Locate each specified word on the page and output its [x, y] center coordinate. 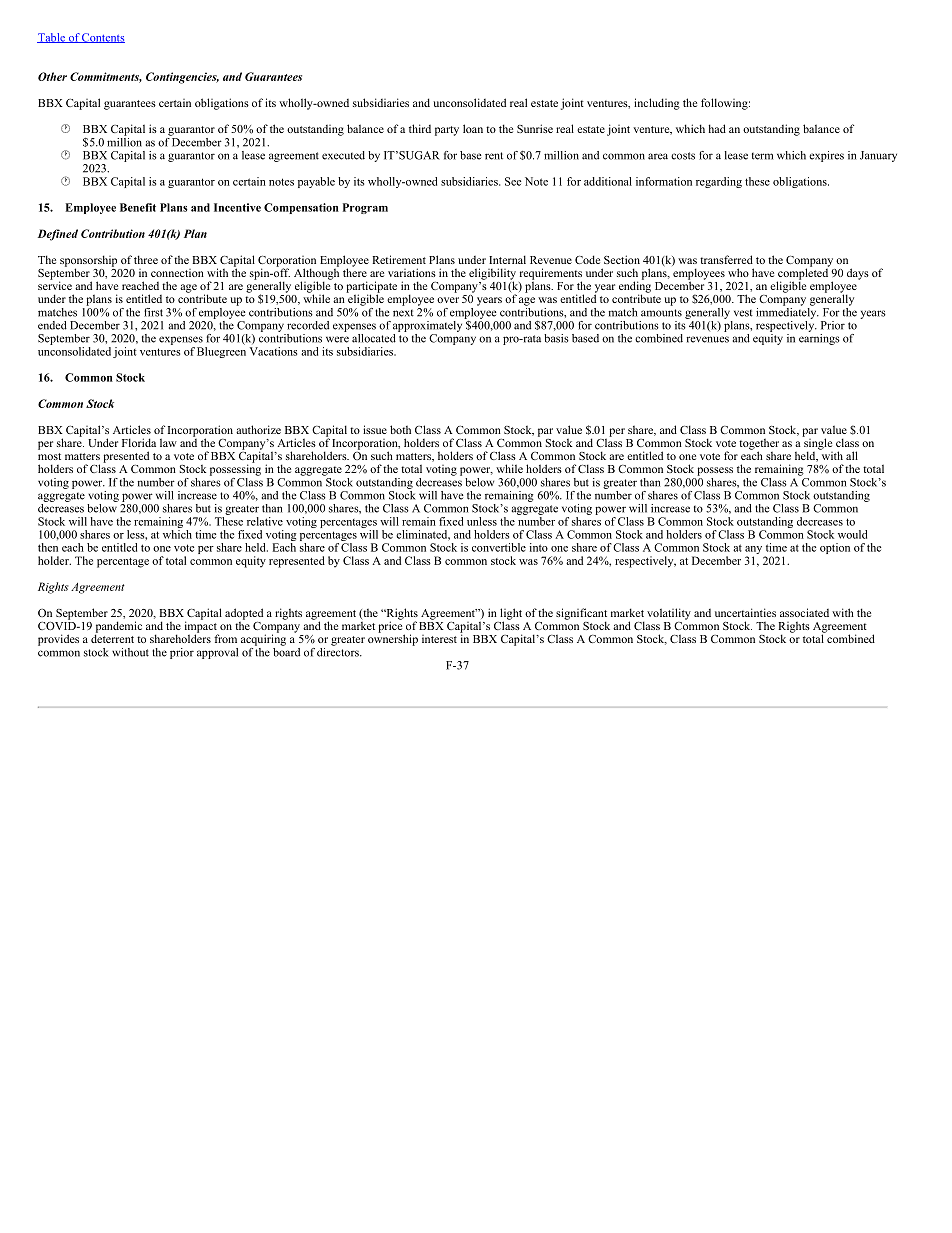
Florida [139, 442]
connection [177, 273]
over [448, 300]
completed [803, 274]
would [852, 534]
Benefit [138, 207]
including [657, 104]
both [400, 429]
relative [265, 521]
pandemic [118, 628]
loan [473, 128]
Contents [102, 38]
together [759, 445]
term [762, 156]
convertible [499, 547]
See [513, 181]
